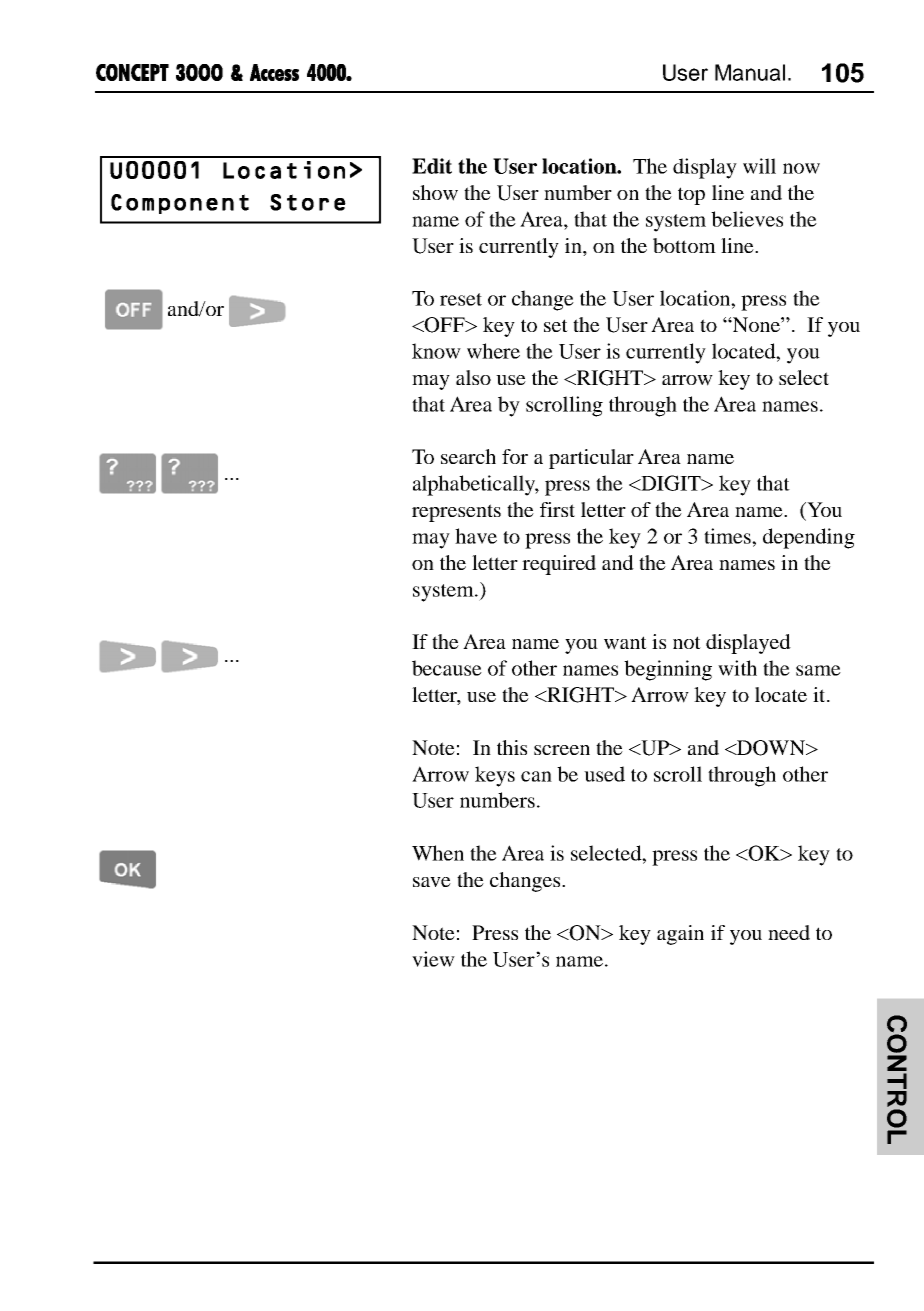 The height and width of the document is (1311, 924). Describe the element at coordinates (473, 377) in the document. I see `also` at that location.
